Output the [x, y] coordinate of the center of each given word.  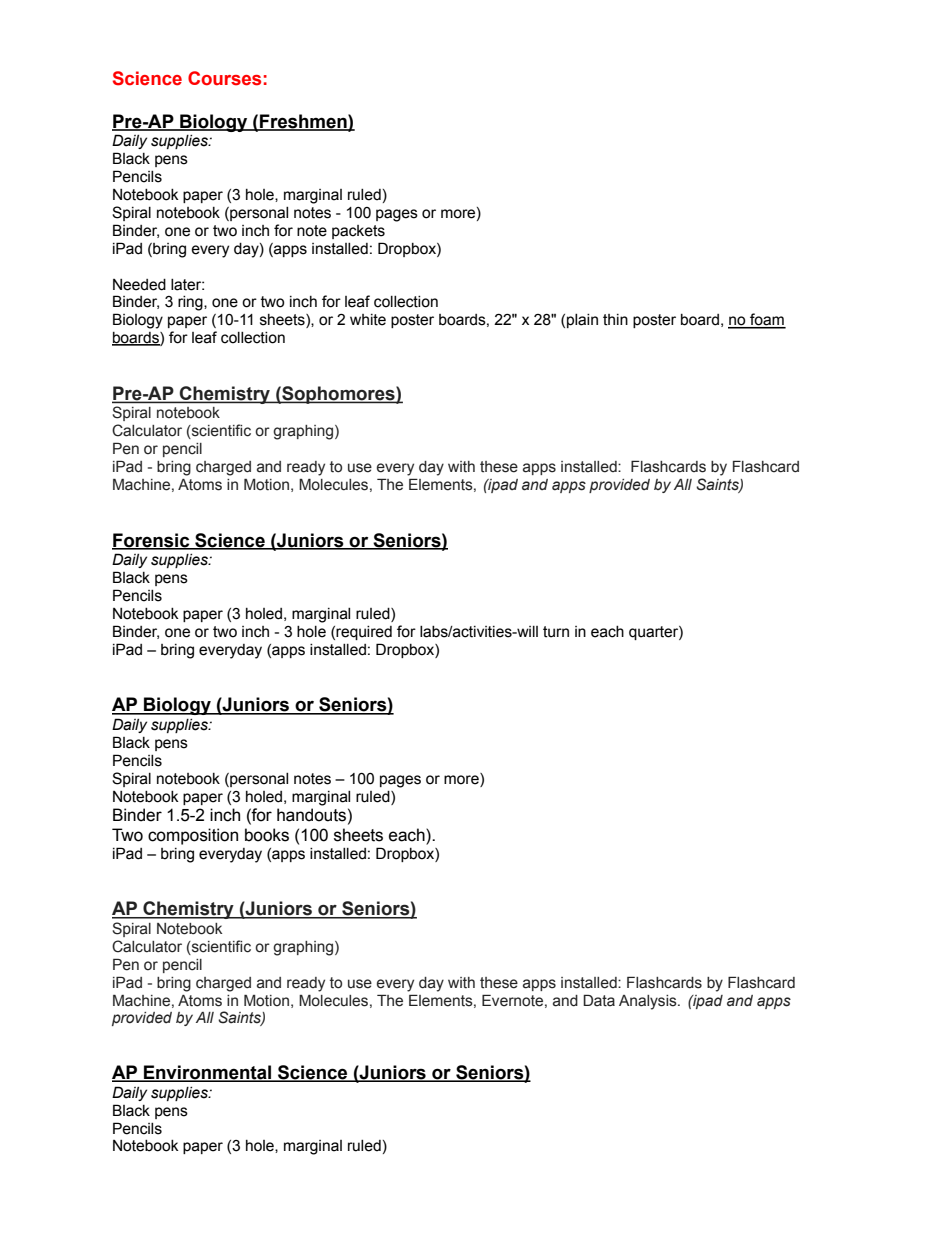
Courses [224, 78]
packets [358, 232]
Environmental [207, 1073]
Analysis [649, 1002]
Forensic [152, 541]
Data [599, 1000]
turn [556, 632]
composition [193, 836]
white [368, 320]
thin [615, 320]
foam [767, 320]
